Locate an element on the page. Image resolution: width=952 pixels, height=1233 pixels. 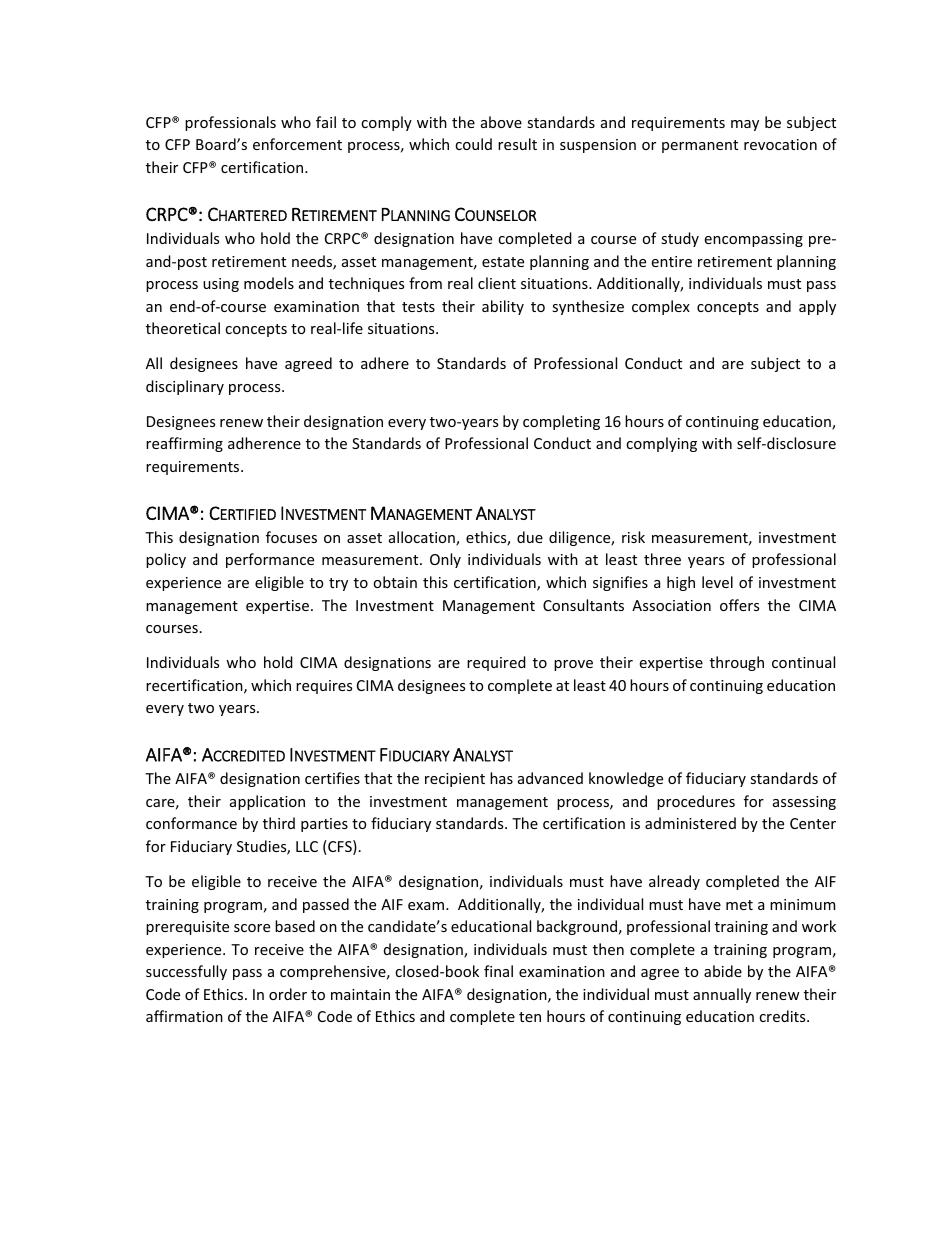
annually is located at coordinates (722, 995).
